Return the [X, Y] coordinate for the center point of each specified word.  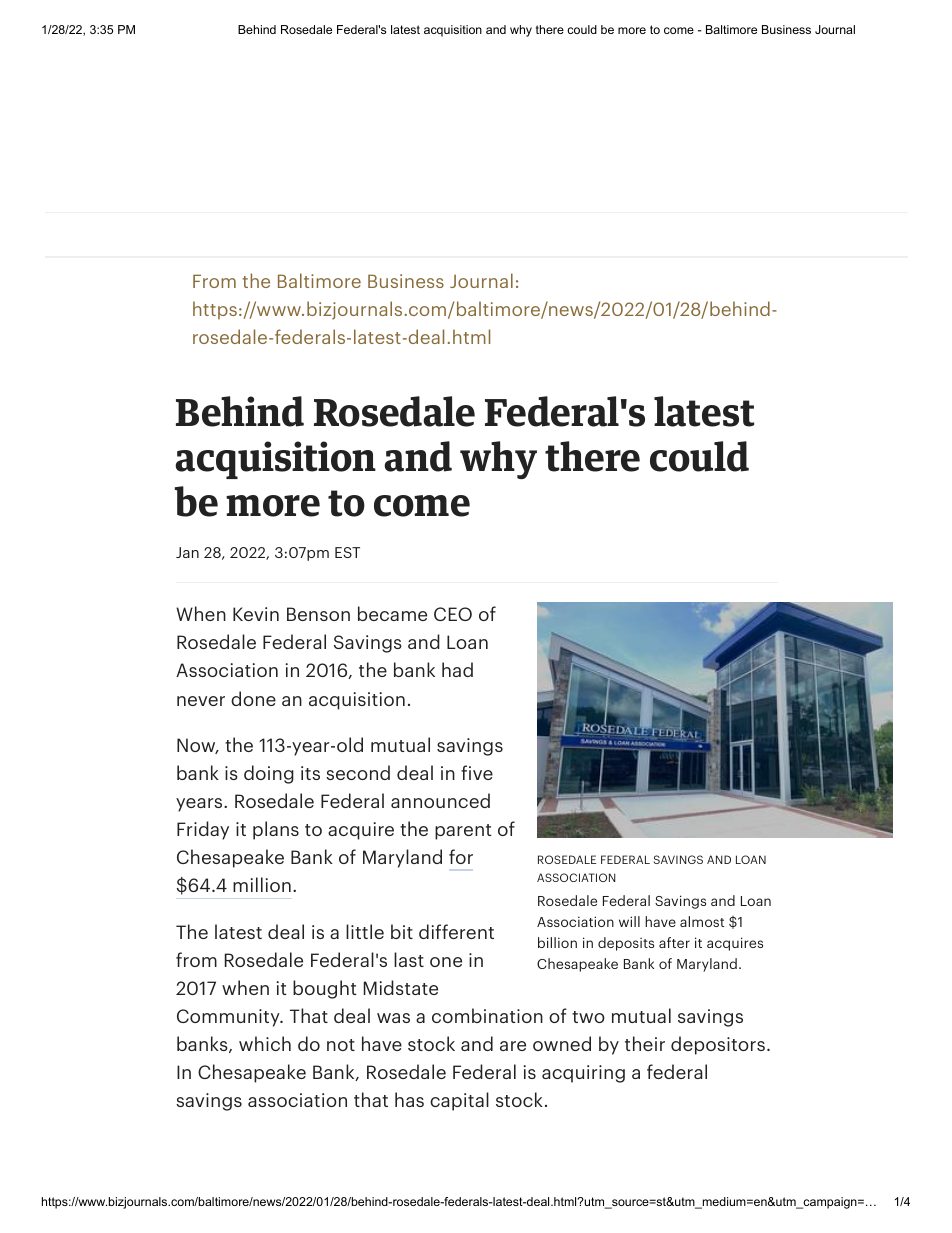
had [457, 669]
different [456, 931]
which [265, 1043]
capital [459, 1101]
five [477, 772]
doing [269, 774]
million [262, 884]
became [392, 613]
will [629, 921]
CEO [453, 614]
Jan [187, 552]
